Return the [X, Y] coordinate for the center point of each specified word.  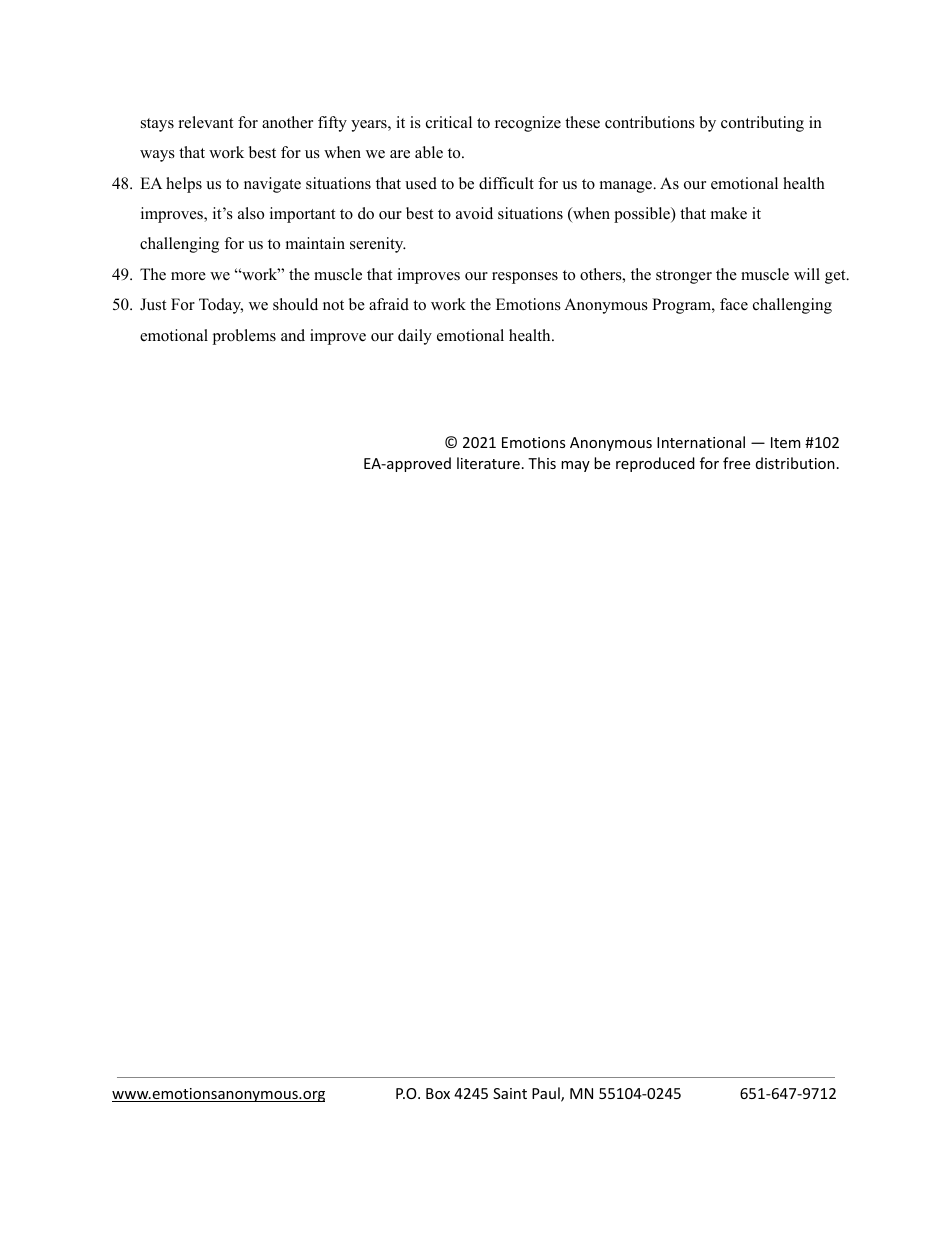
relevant [206, 122]
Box [438, 1093]
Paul [547, 1094]
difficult [506, 183]
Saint [510, 1093]
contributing [762, 124]
